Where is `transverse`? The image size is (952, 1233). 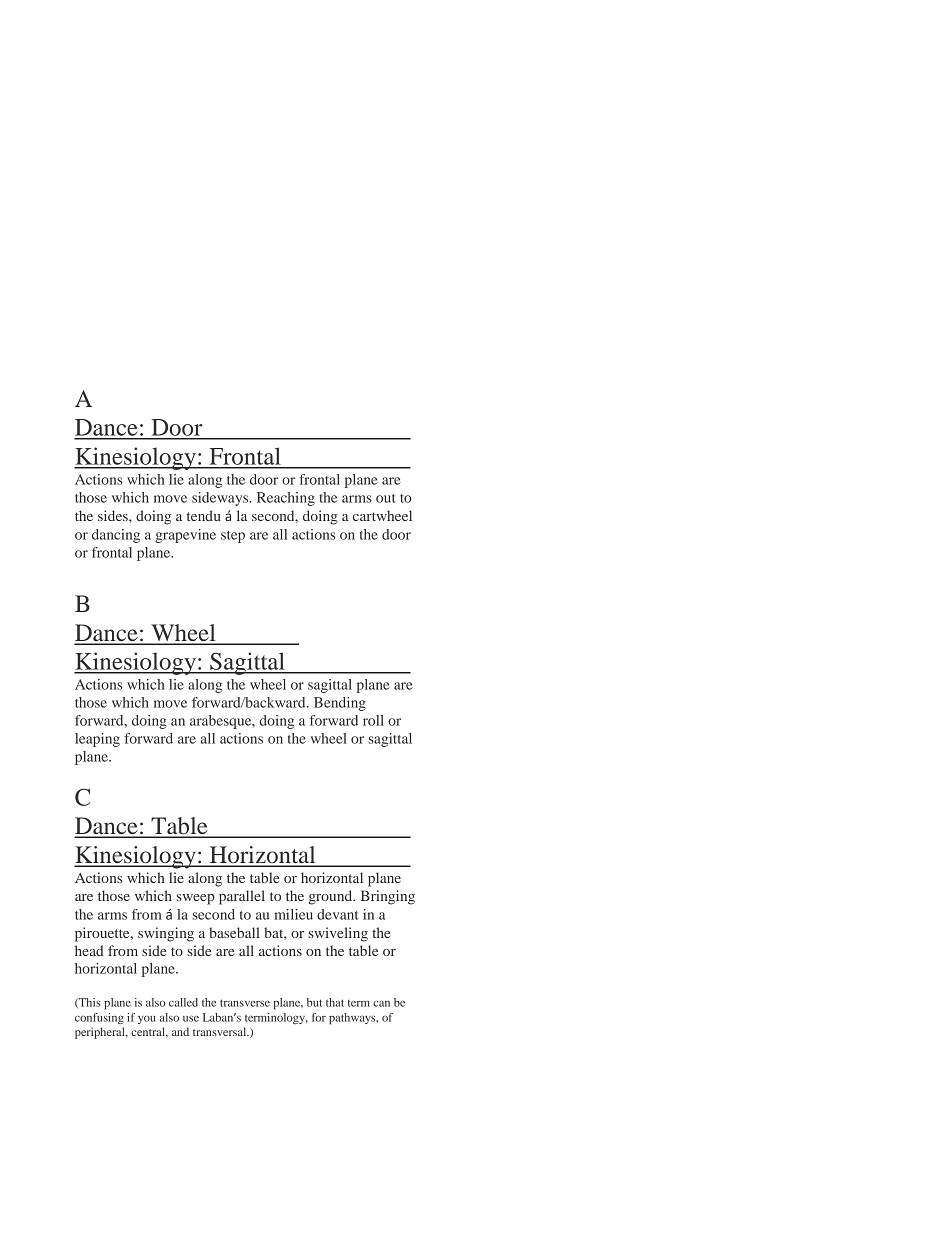 transverse is located at coordinates (245, 1003).
